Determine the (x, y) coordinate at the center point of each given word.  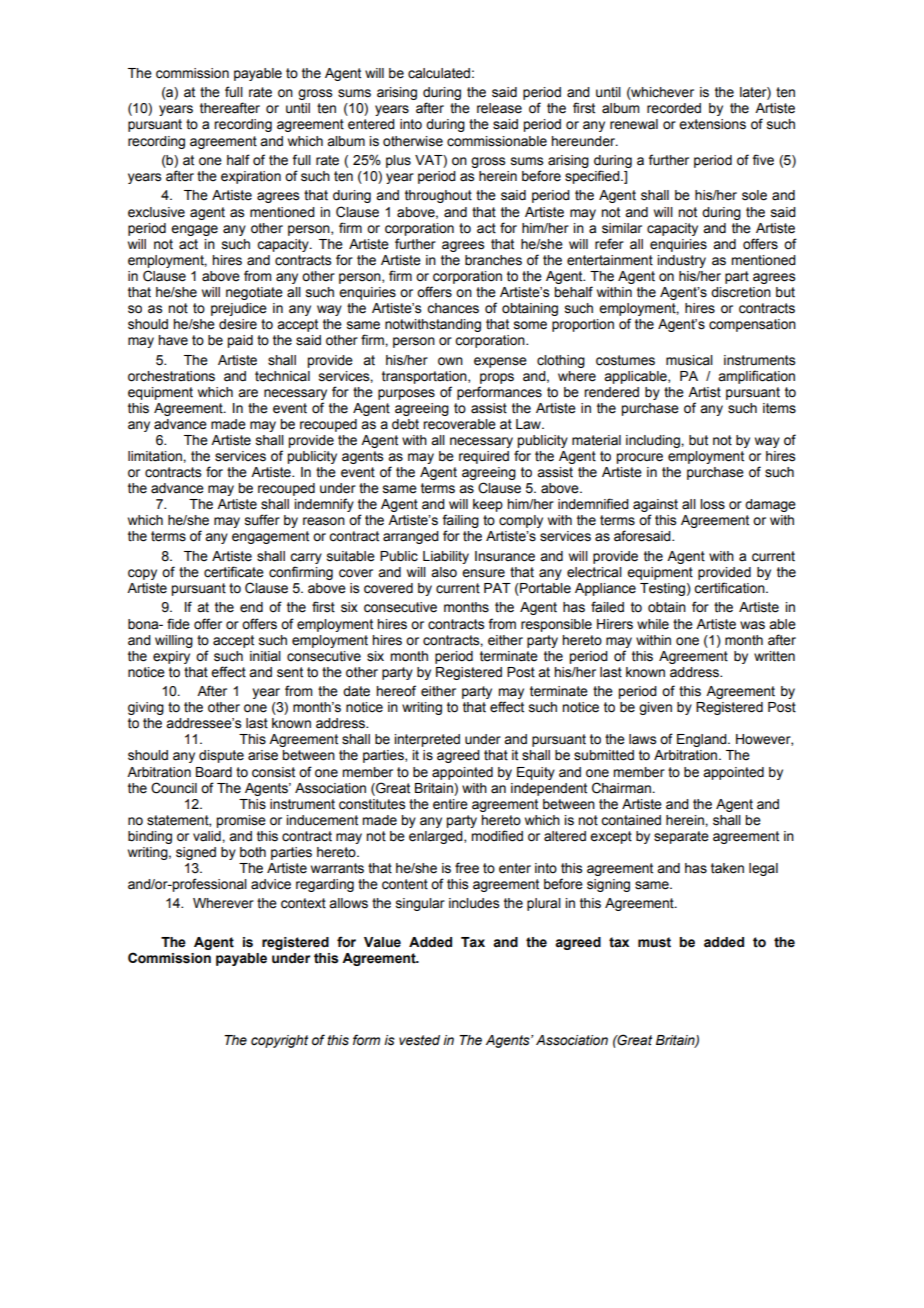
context (303, 903)
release (499, 108)
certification (730, 588)
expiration (251, 177)
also (444, 572)
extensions (712, 124)
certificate (234, 572)
